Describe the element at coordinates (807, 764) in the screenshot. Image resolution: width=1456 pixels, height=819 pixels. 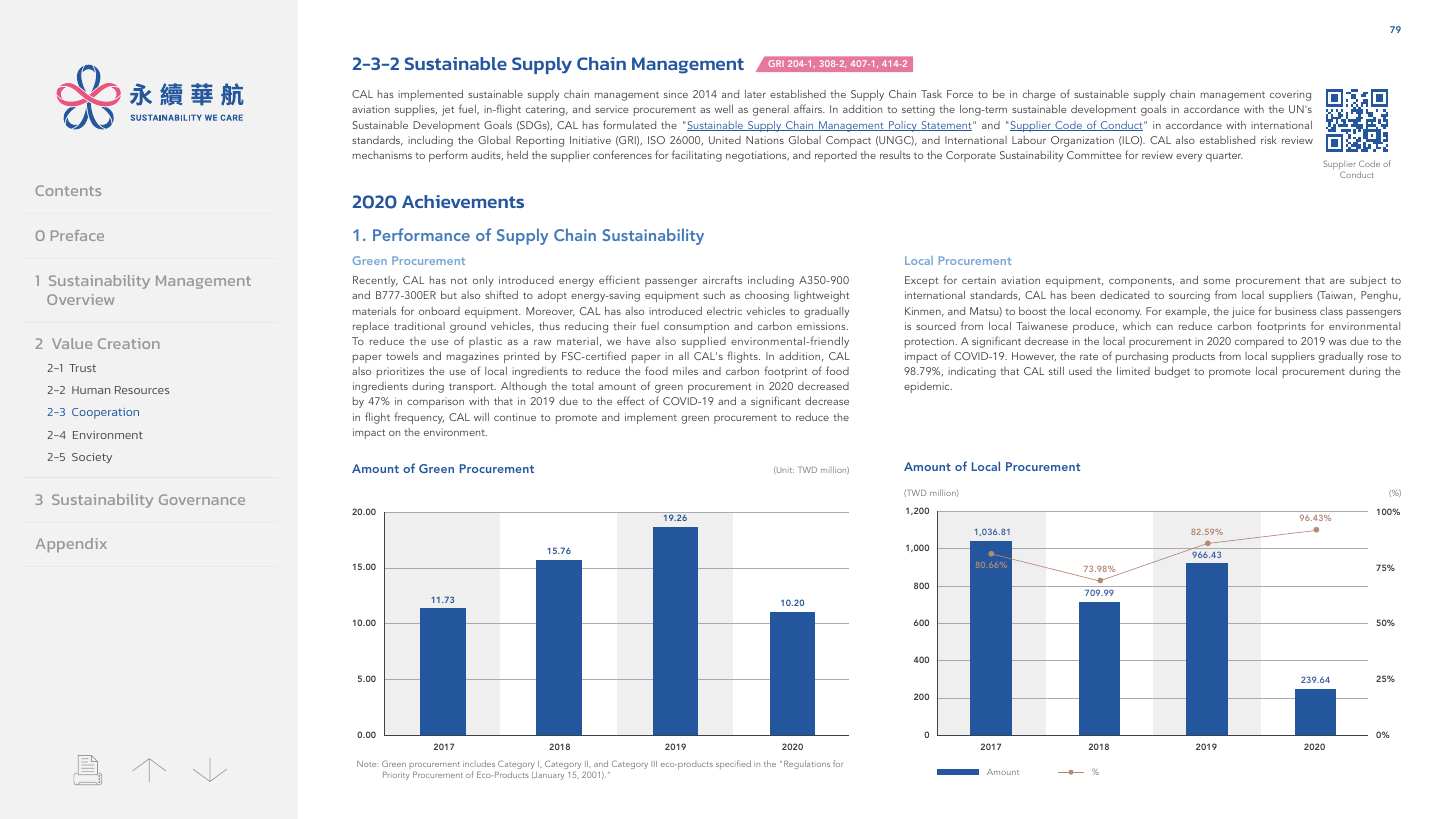
I see `Regulations` at that location.
